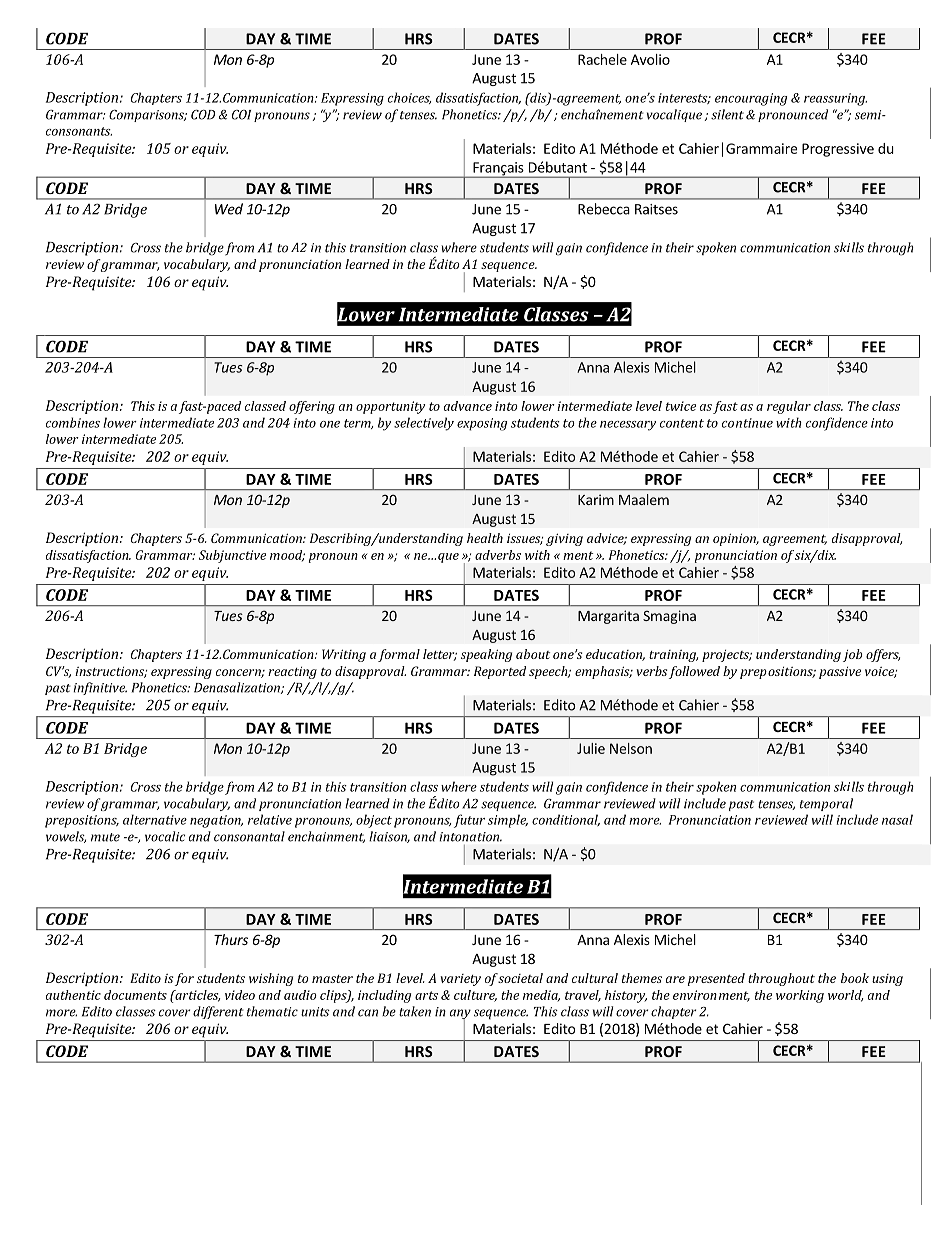 The image size is (952, 1233). What do you see at coordinates (500, 672) in the image?
I see `Reported` at bounding box center [500, 672].
